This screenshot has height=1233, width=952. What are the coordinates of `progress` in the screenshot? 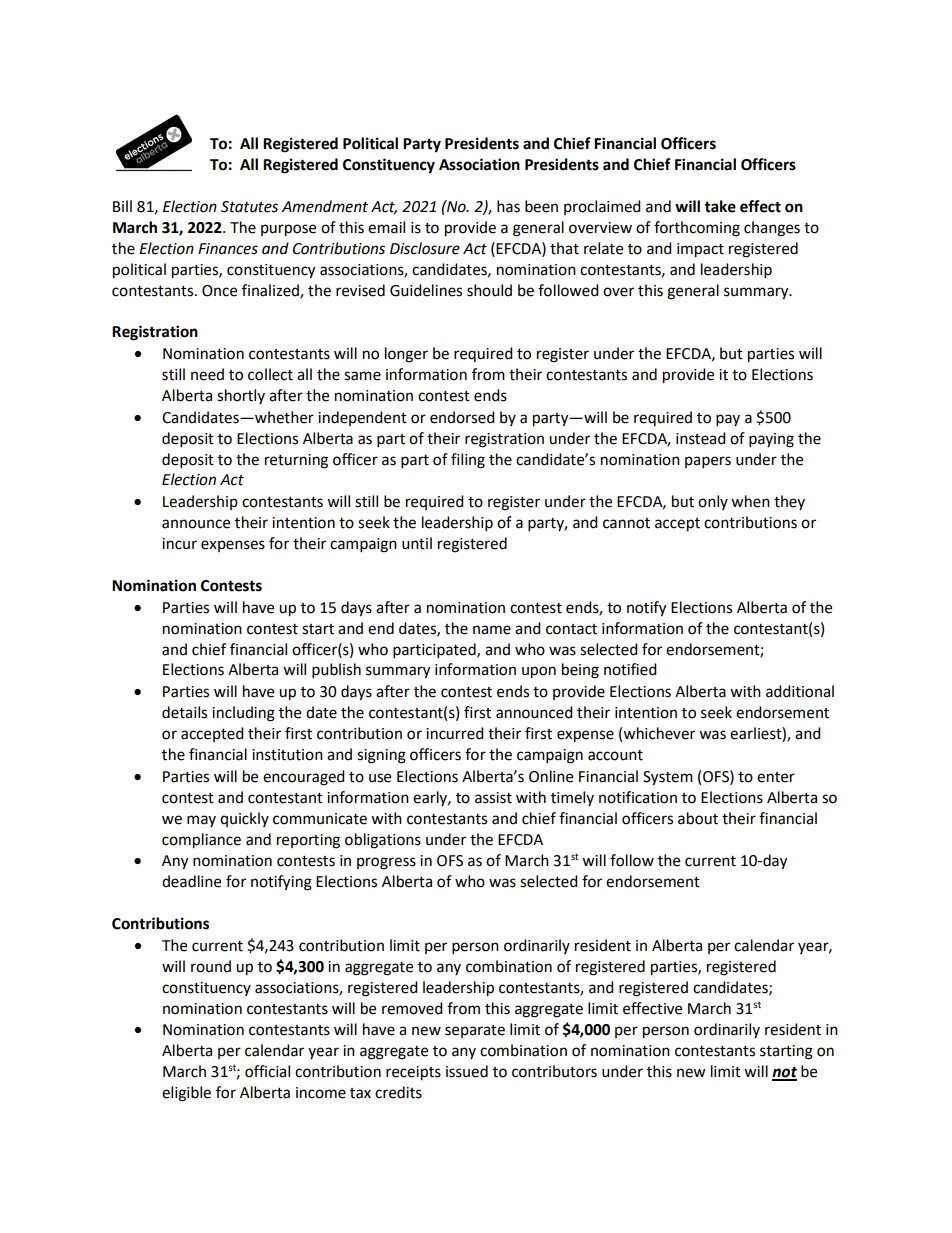 It's located at (386, 863).
